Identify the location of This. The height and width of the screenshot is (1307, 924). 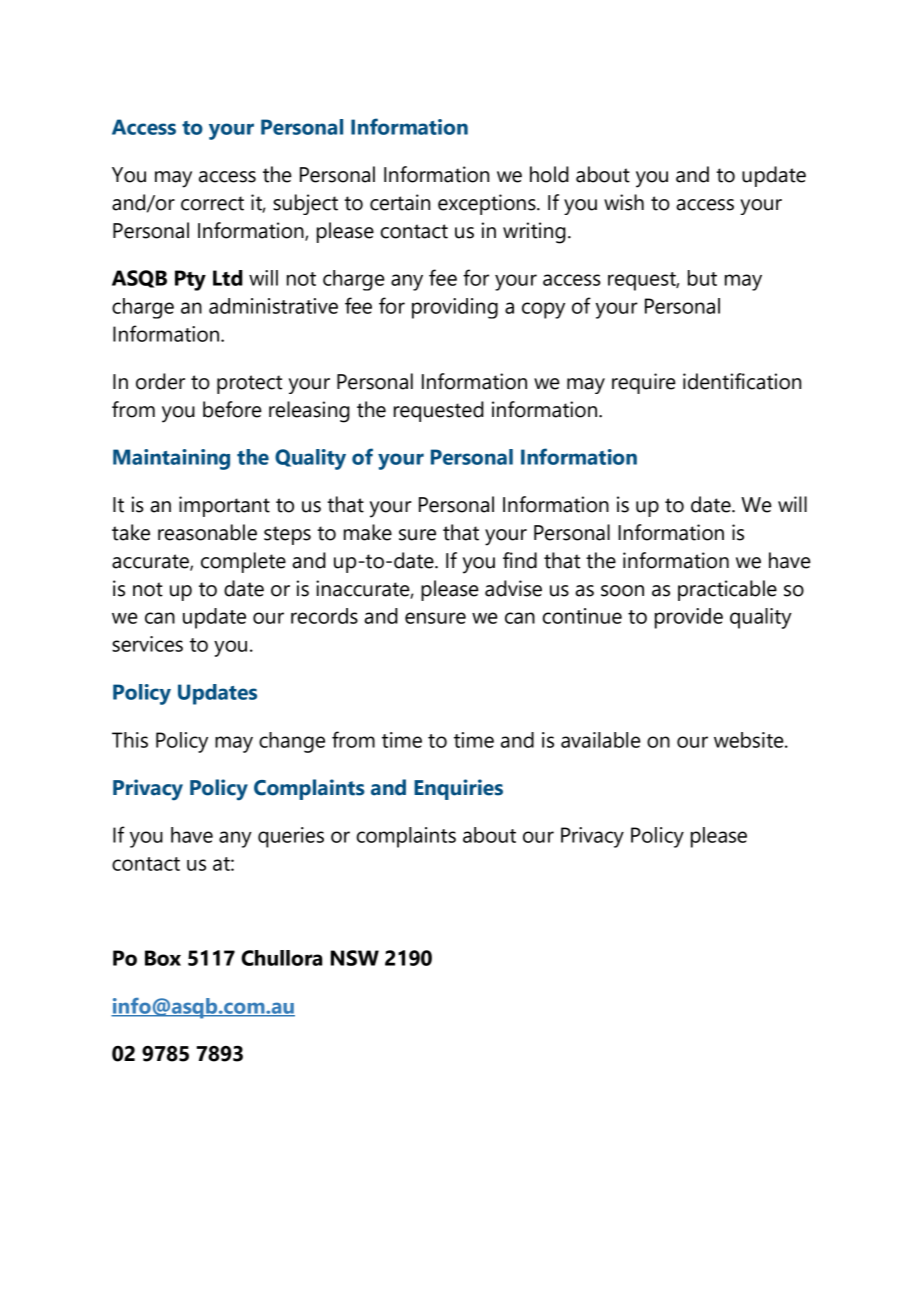
(130, 740).
